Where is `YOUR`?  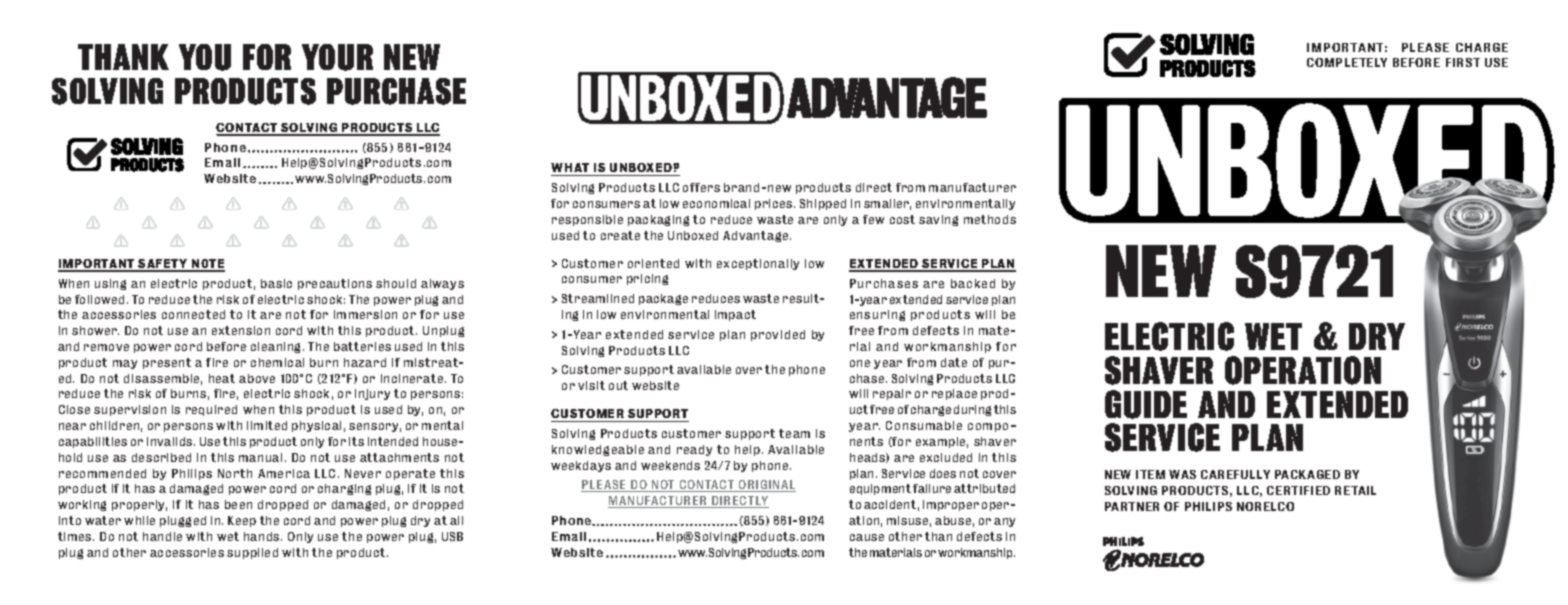
YOUR is located at coordinates (337, 57).
